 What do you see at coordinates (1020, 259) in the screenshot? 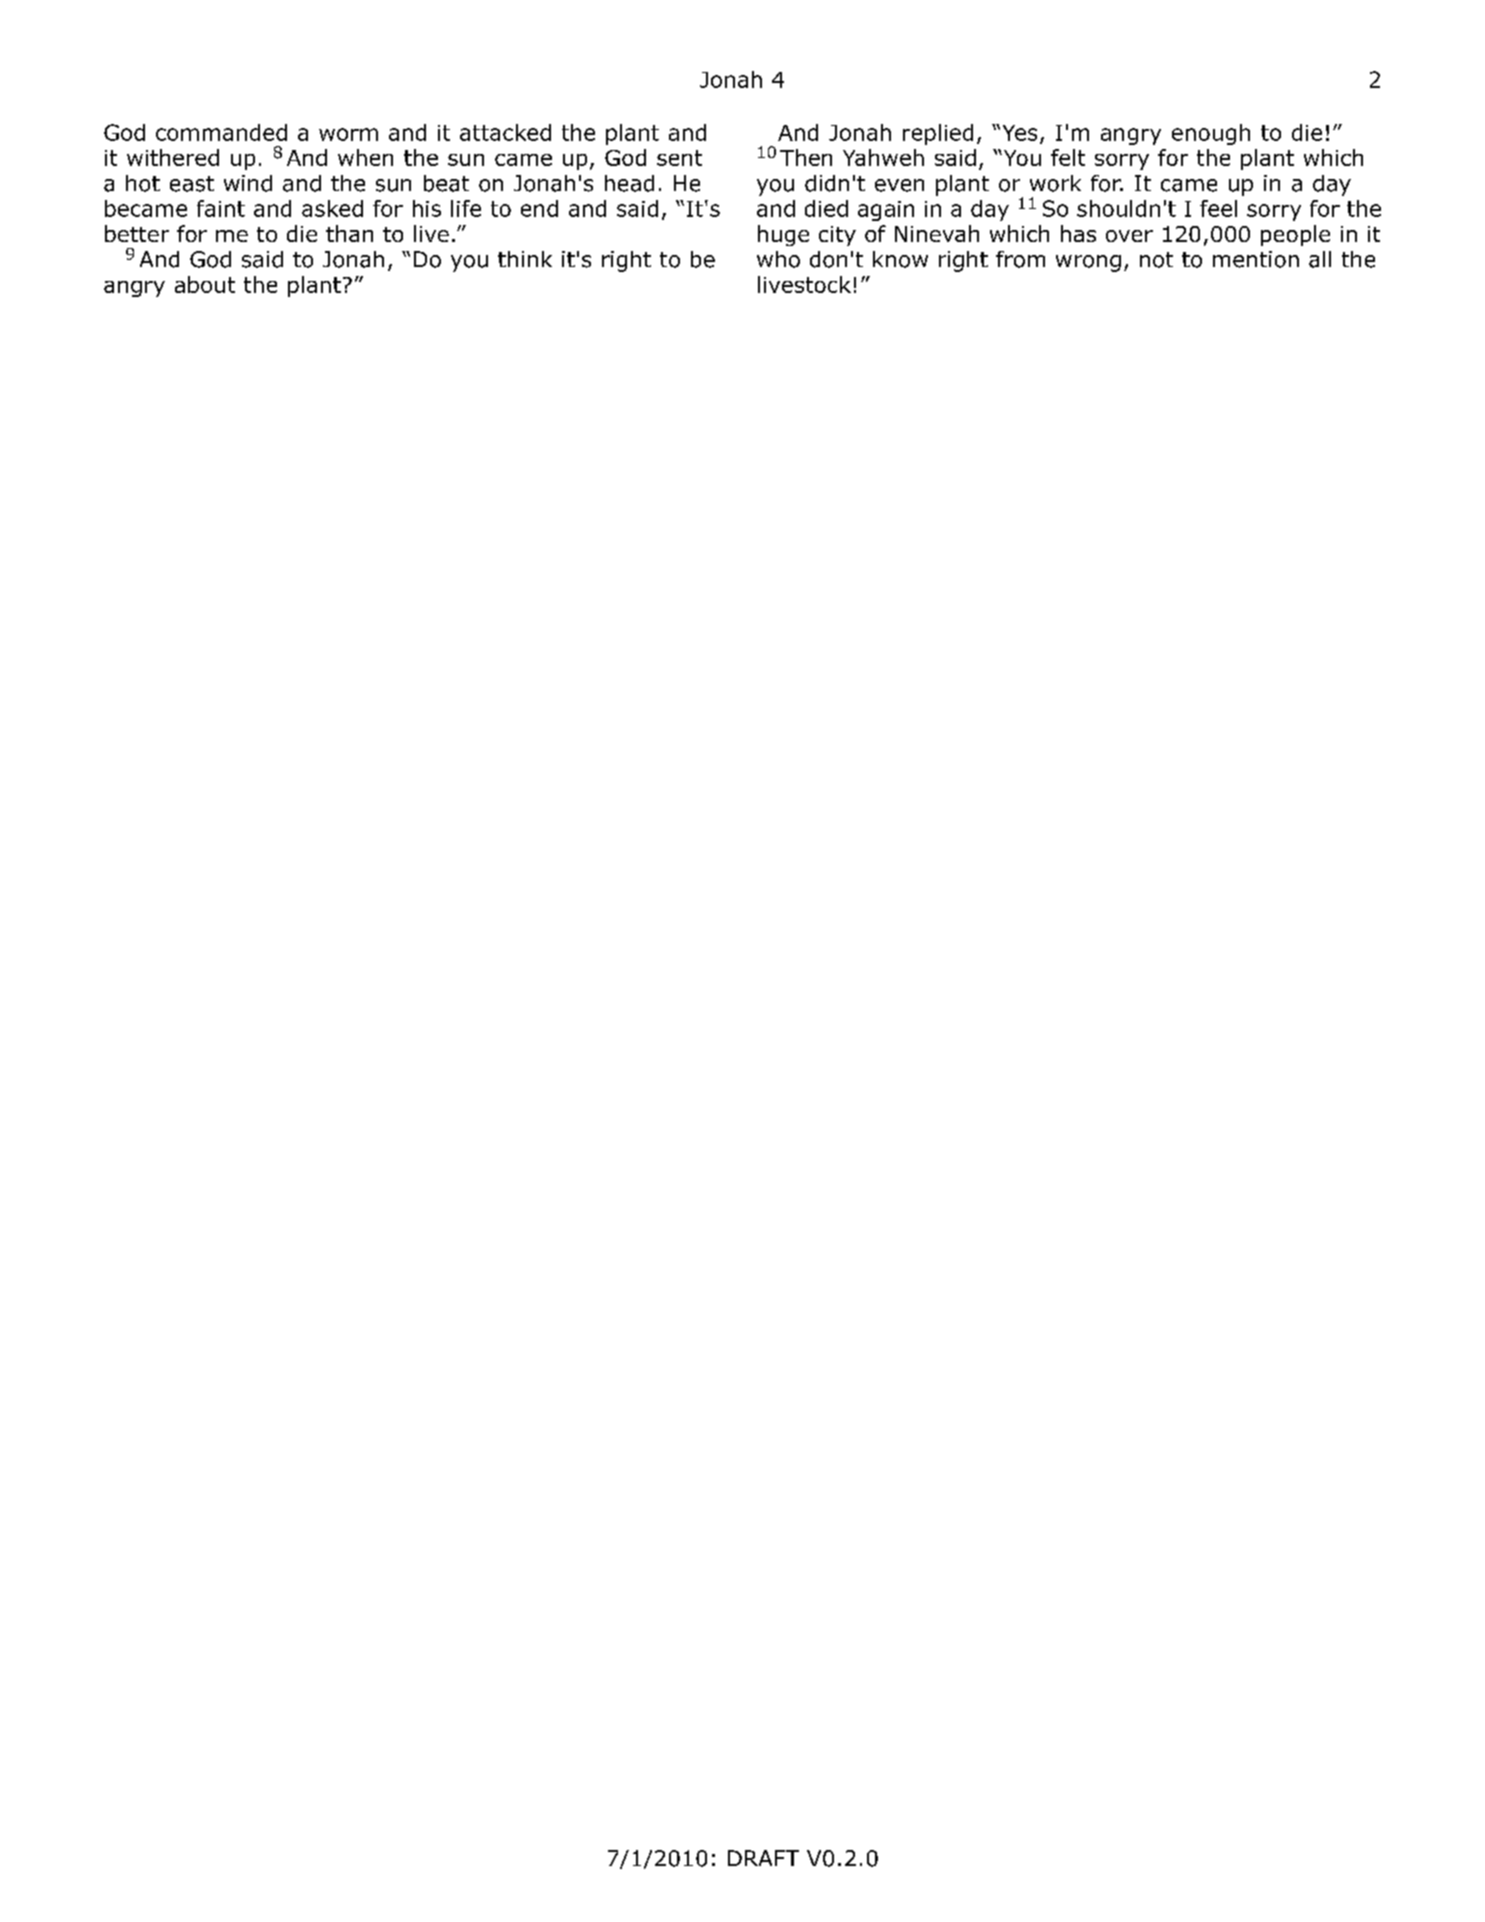
I see `from` at bounding box center [1020, 259].
